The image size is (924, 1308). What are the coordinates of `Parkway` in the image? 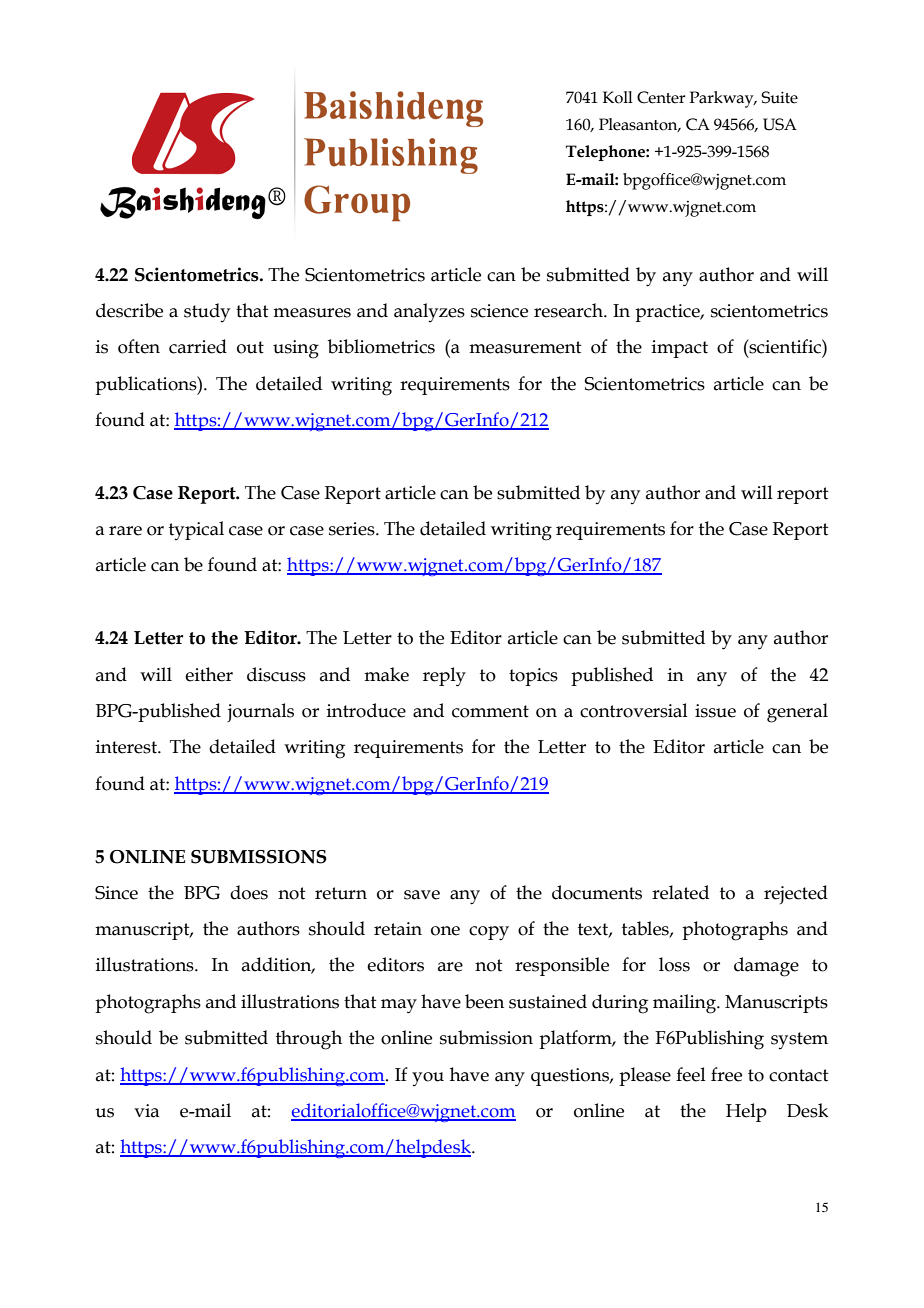 It's located at (722, 99).
